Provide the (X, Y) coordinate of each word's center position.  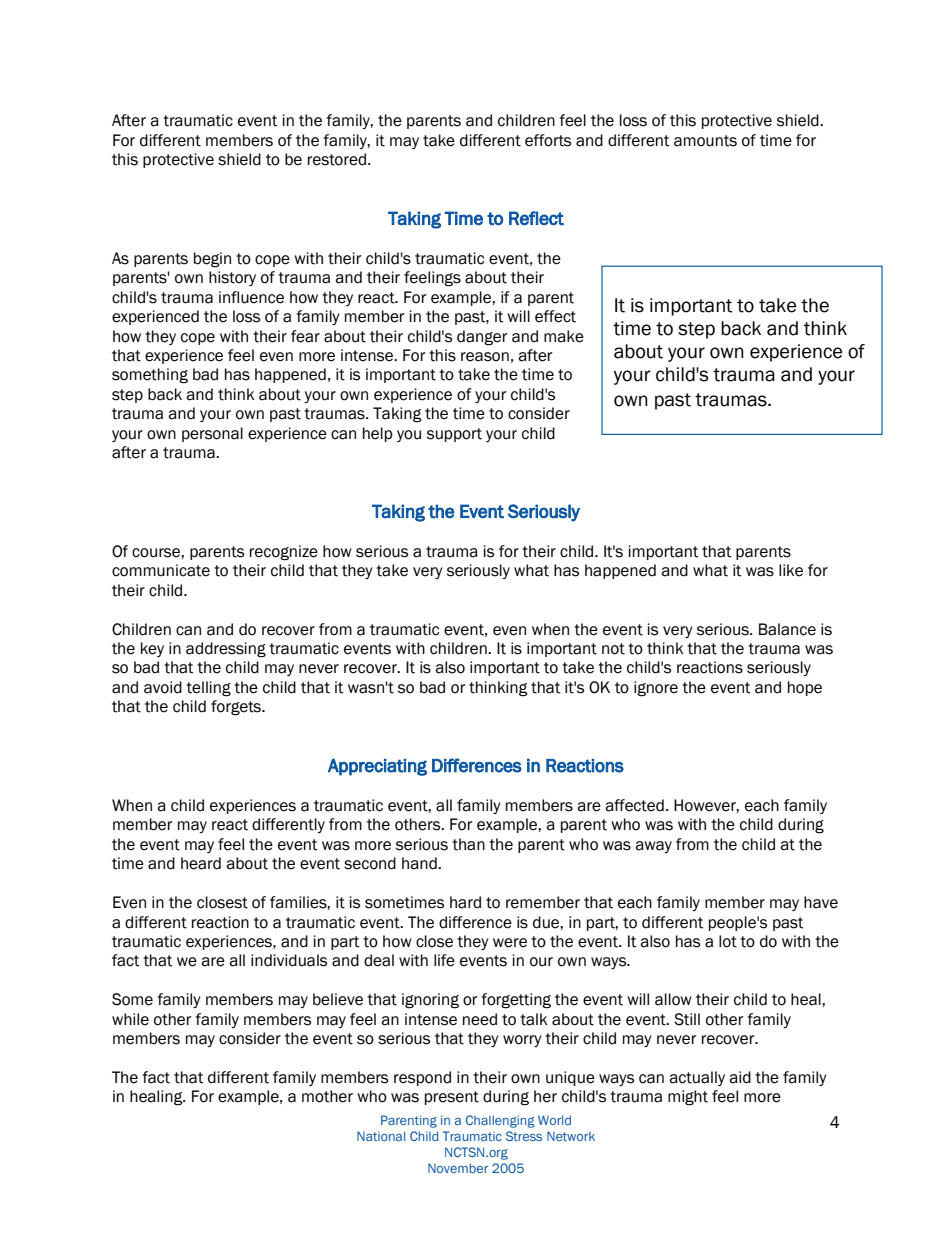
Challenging (500, 1121)
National (381, 1136)
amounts (705, 141)
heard (201, 863)
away (653, 847)
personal (212, 434)
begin (212, 260)
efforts (548, 140)
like (791, 570)
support (454, 435)
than (468, 844)
